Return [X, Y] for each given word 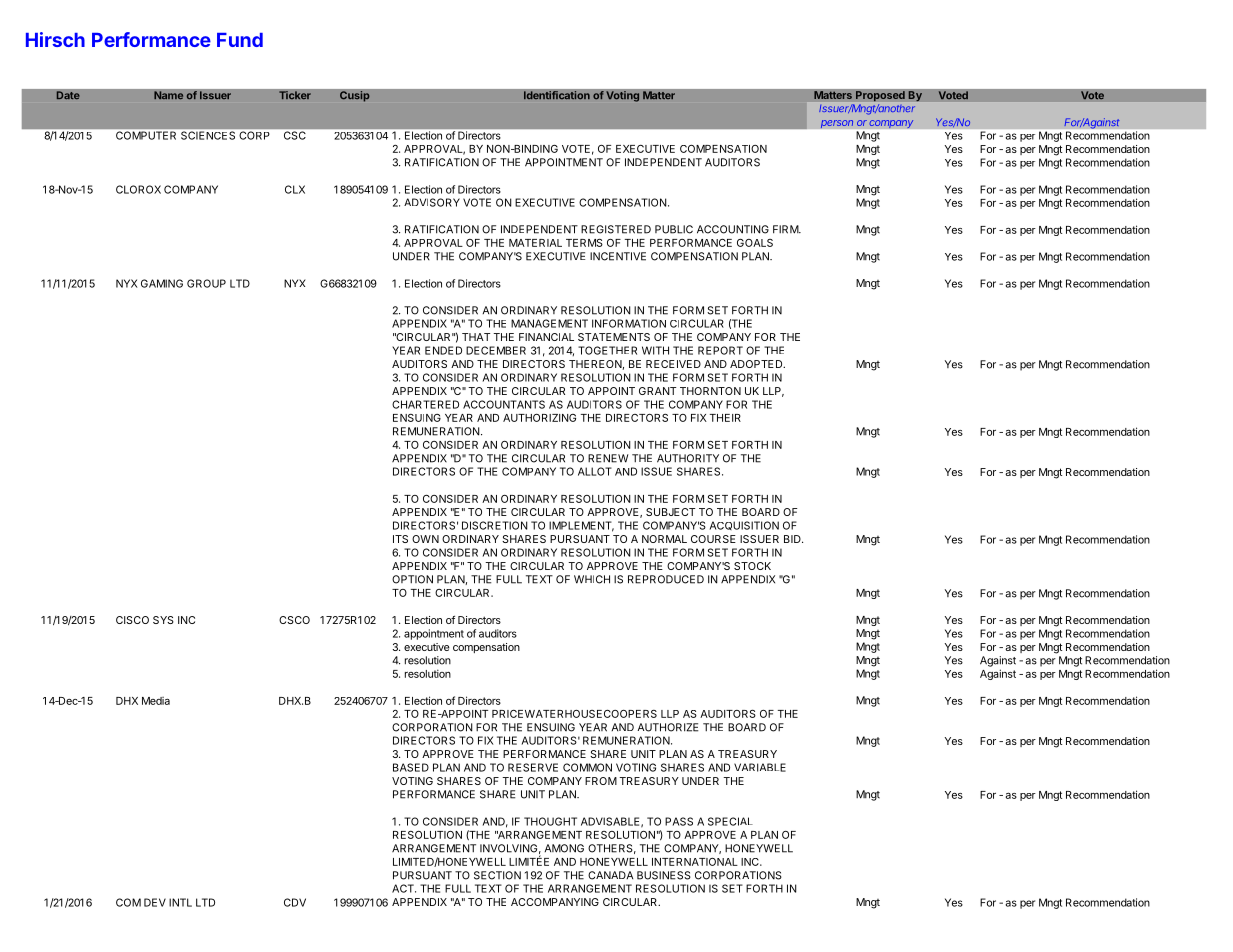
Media [156, 701]
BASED [411, 767]
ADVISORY [432, 202]
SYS [163, 620]
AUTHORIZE [667, 727]
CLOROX [138, 189]
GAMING [162, 283]
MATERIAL [535, 243]
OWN [425, 539]
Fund [240, 40]
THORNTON [710, 391]
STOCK [752, 566]
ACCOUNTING [733, 229]
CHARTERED [425, 404]
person [837, 124]
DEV [155, 902]
